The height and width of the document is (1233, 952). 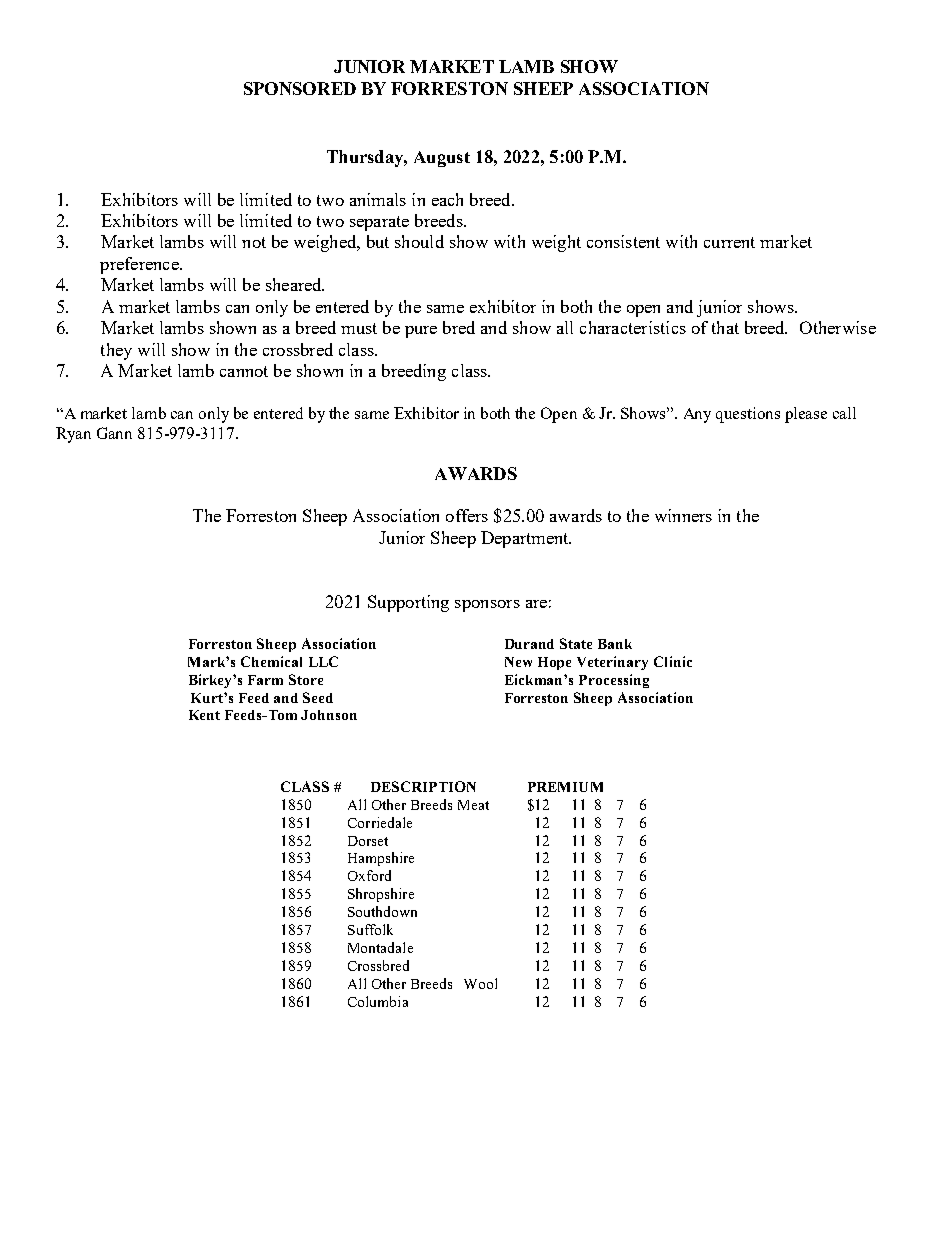 I want to click on that, so click(x=725, y=327).
